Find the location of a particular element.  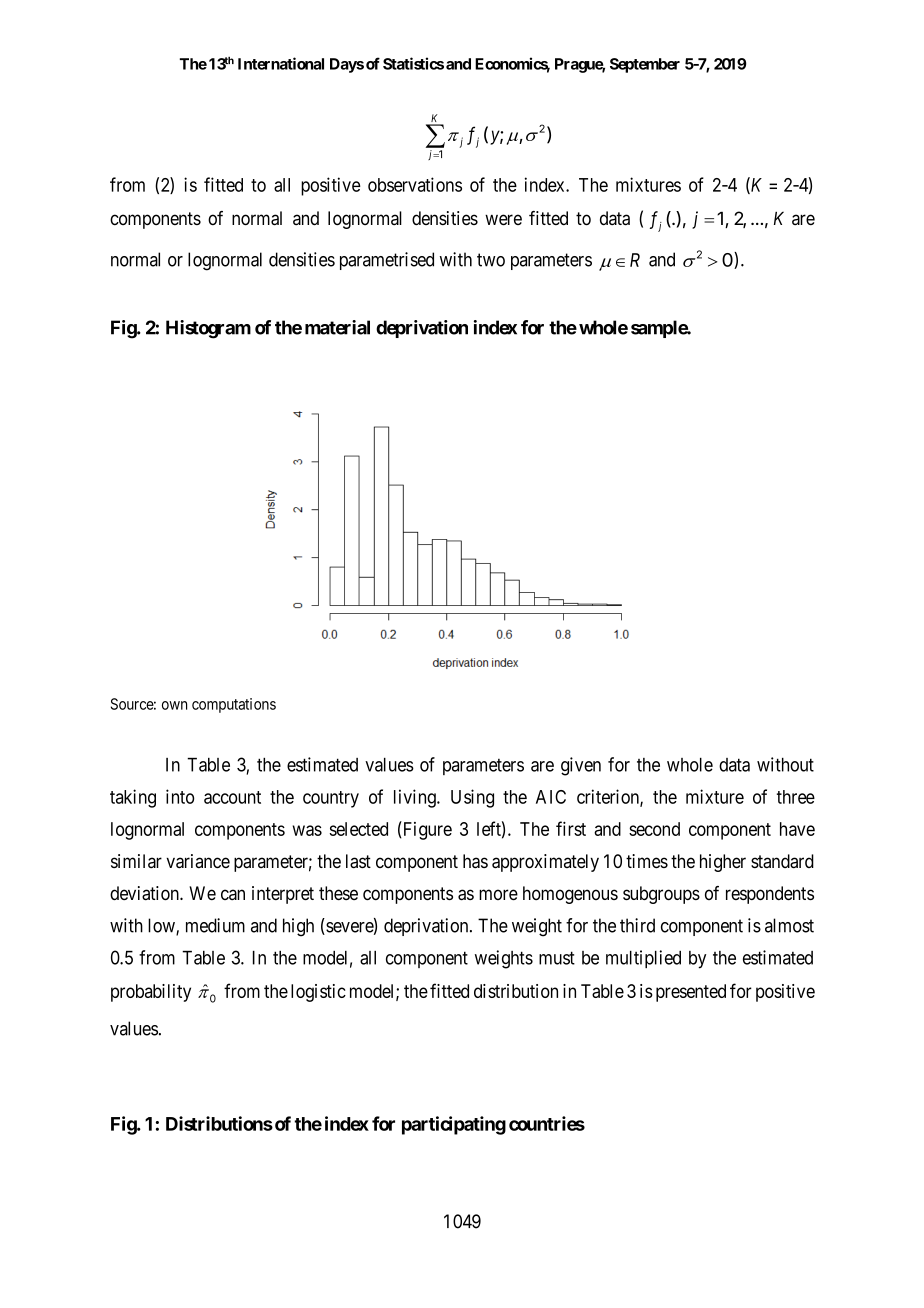

computations is located at coordinates (234, 705).
